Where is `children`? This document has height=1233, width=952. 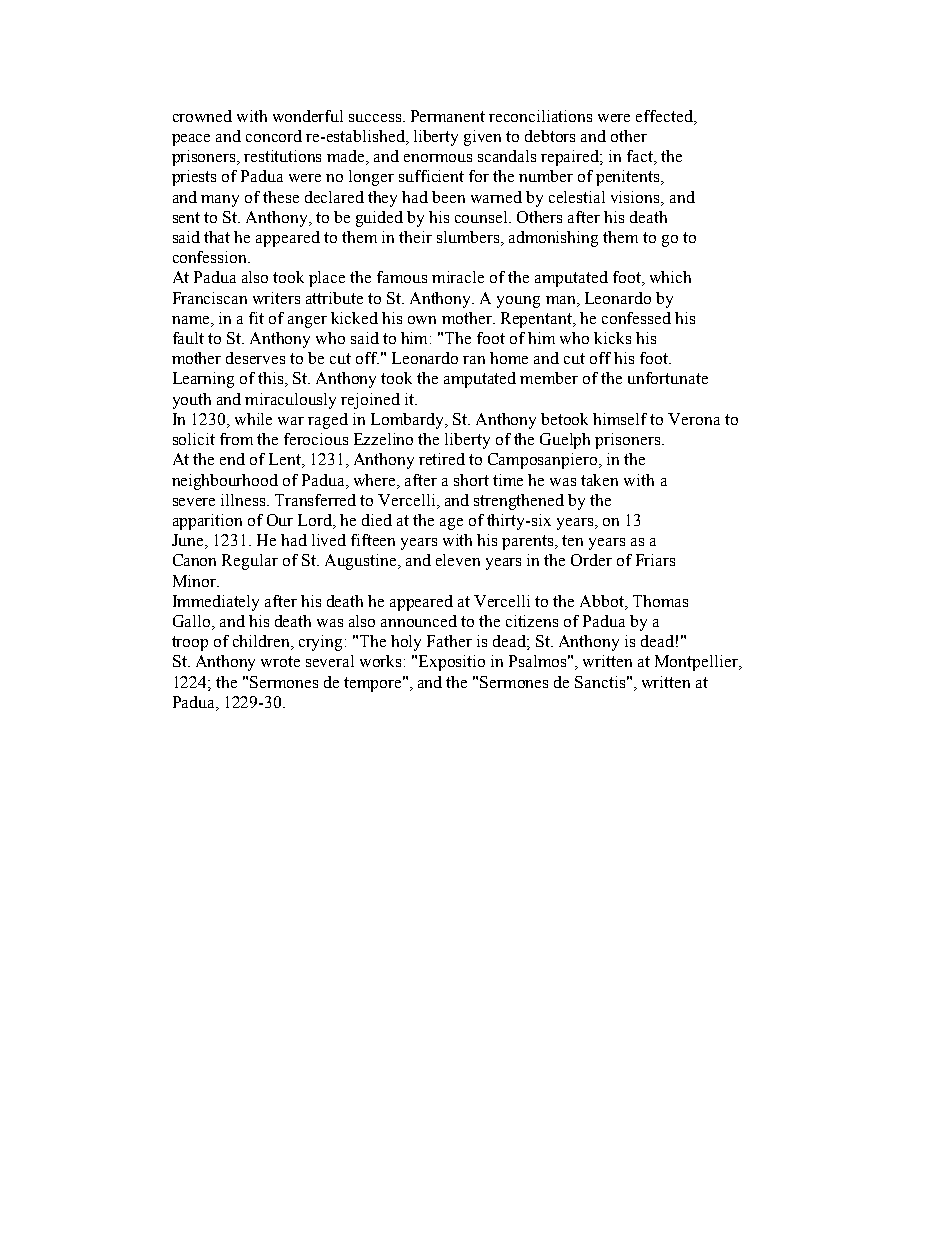 children is located at coordinates (262, 642).
